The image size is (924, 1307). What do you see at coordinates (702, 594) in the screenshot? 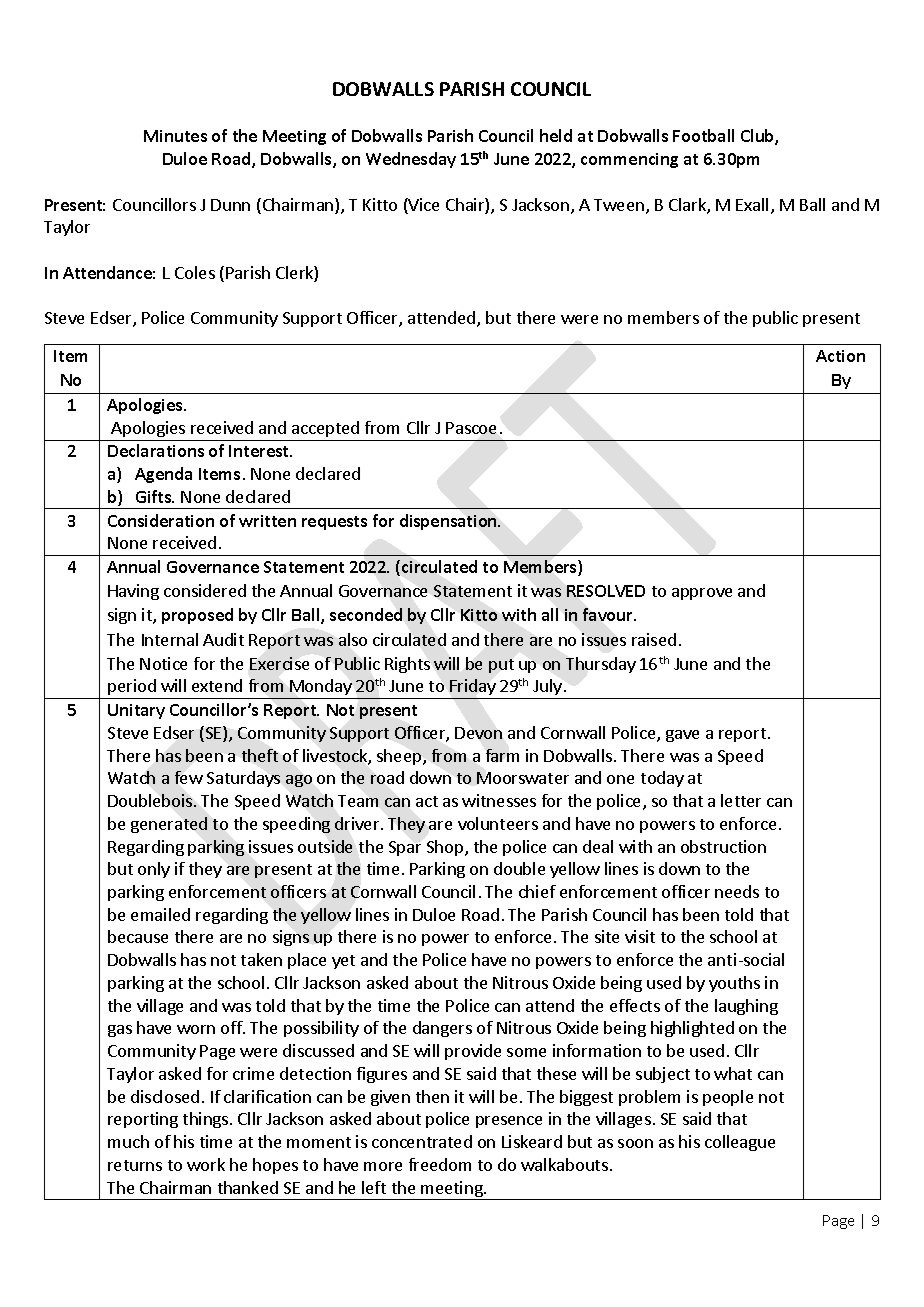
I see `approve` at bounding box center [702, 594].
